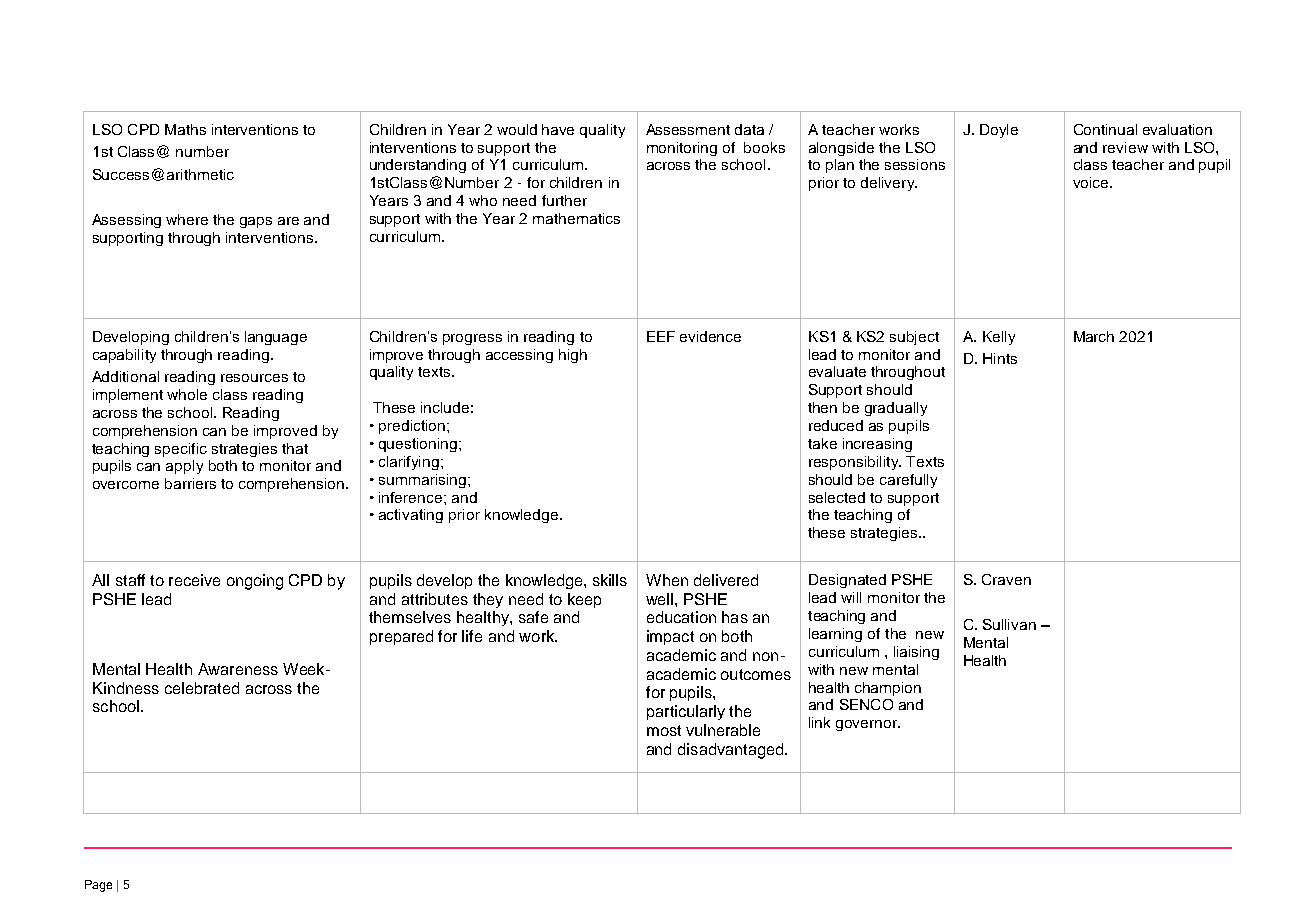 The height and width of the page is (924, 1309). What do you see at coordinates (254, 378) in the page?
I see `resources` at bounding box center [254, 378].
